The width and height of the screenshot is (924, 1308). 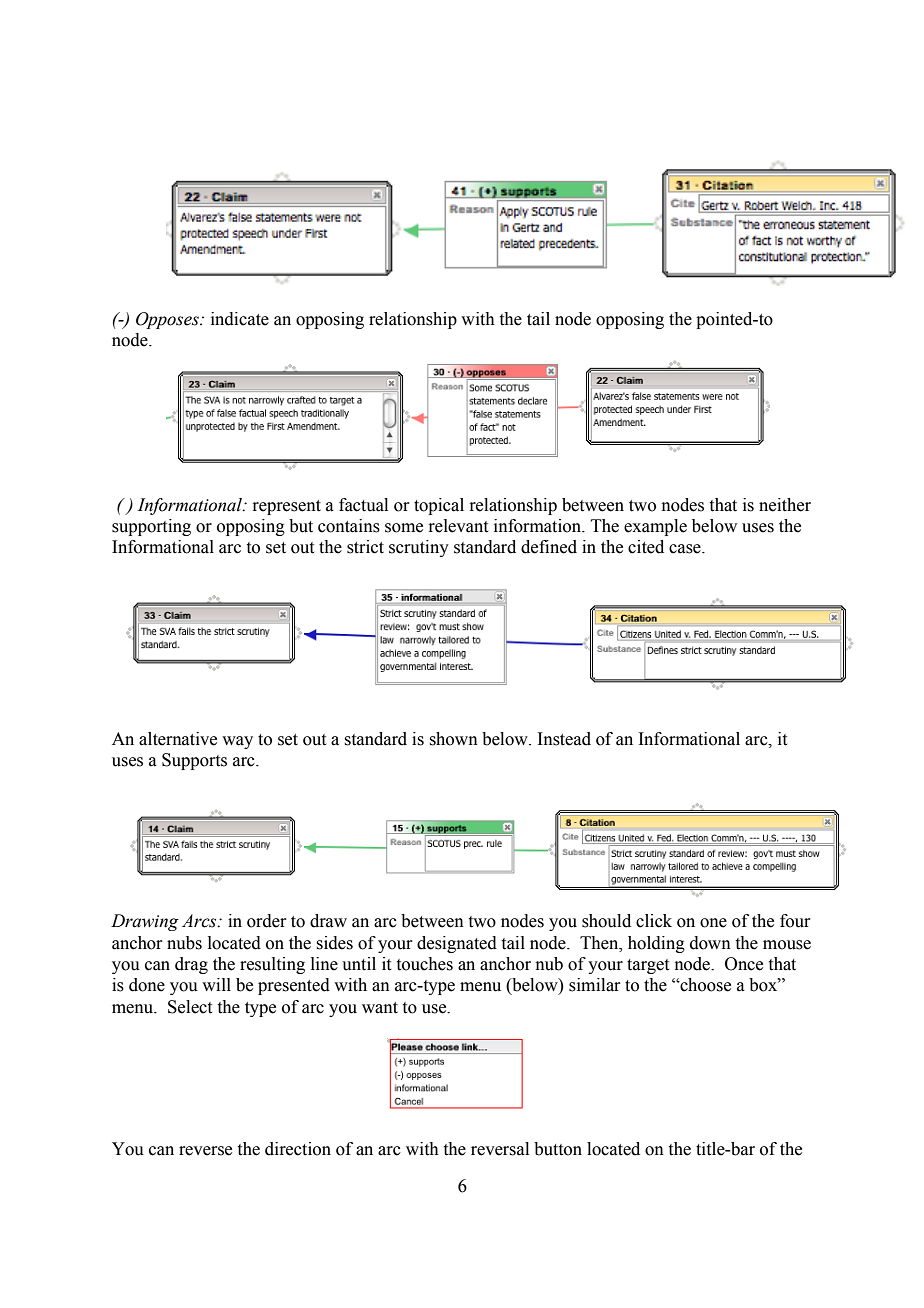 I want to click on way, so click(x=237, y=742).
